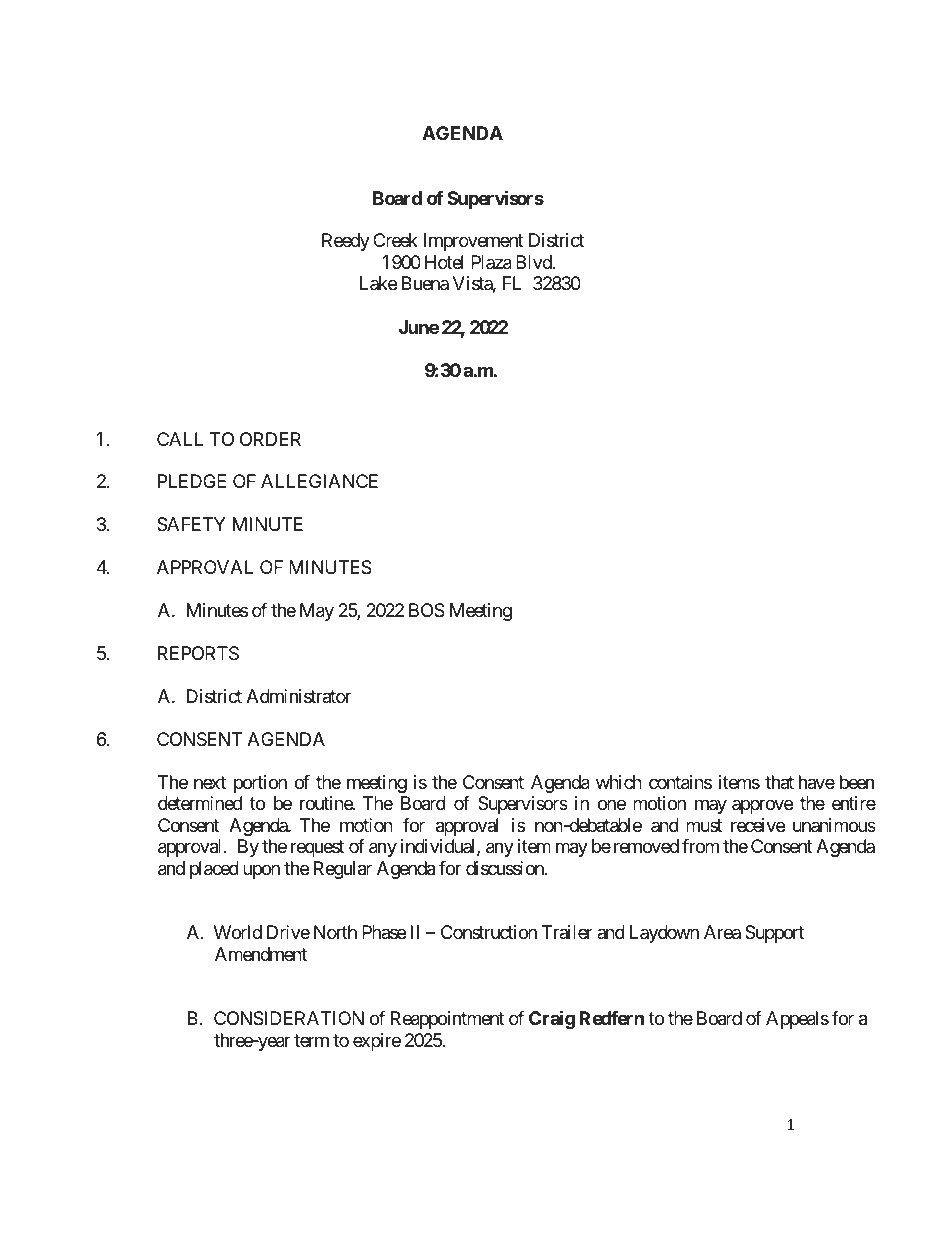  Describe the element at coordinates (779, 782) in the document. I see `that` at that location.
